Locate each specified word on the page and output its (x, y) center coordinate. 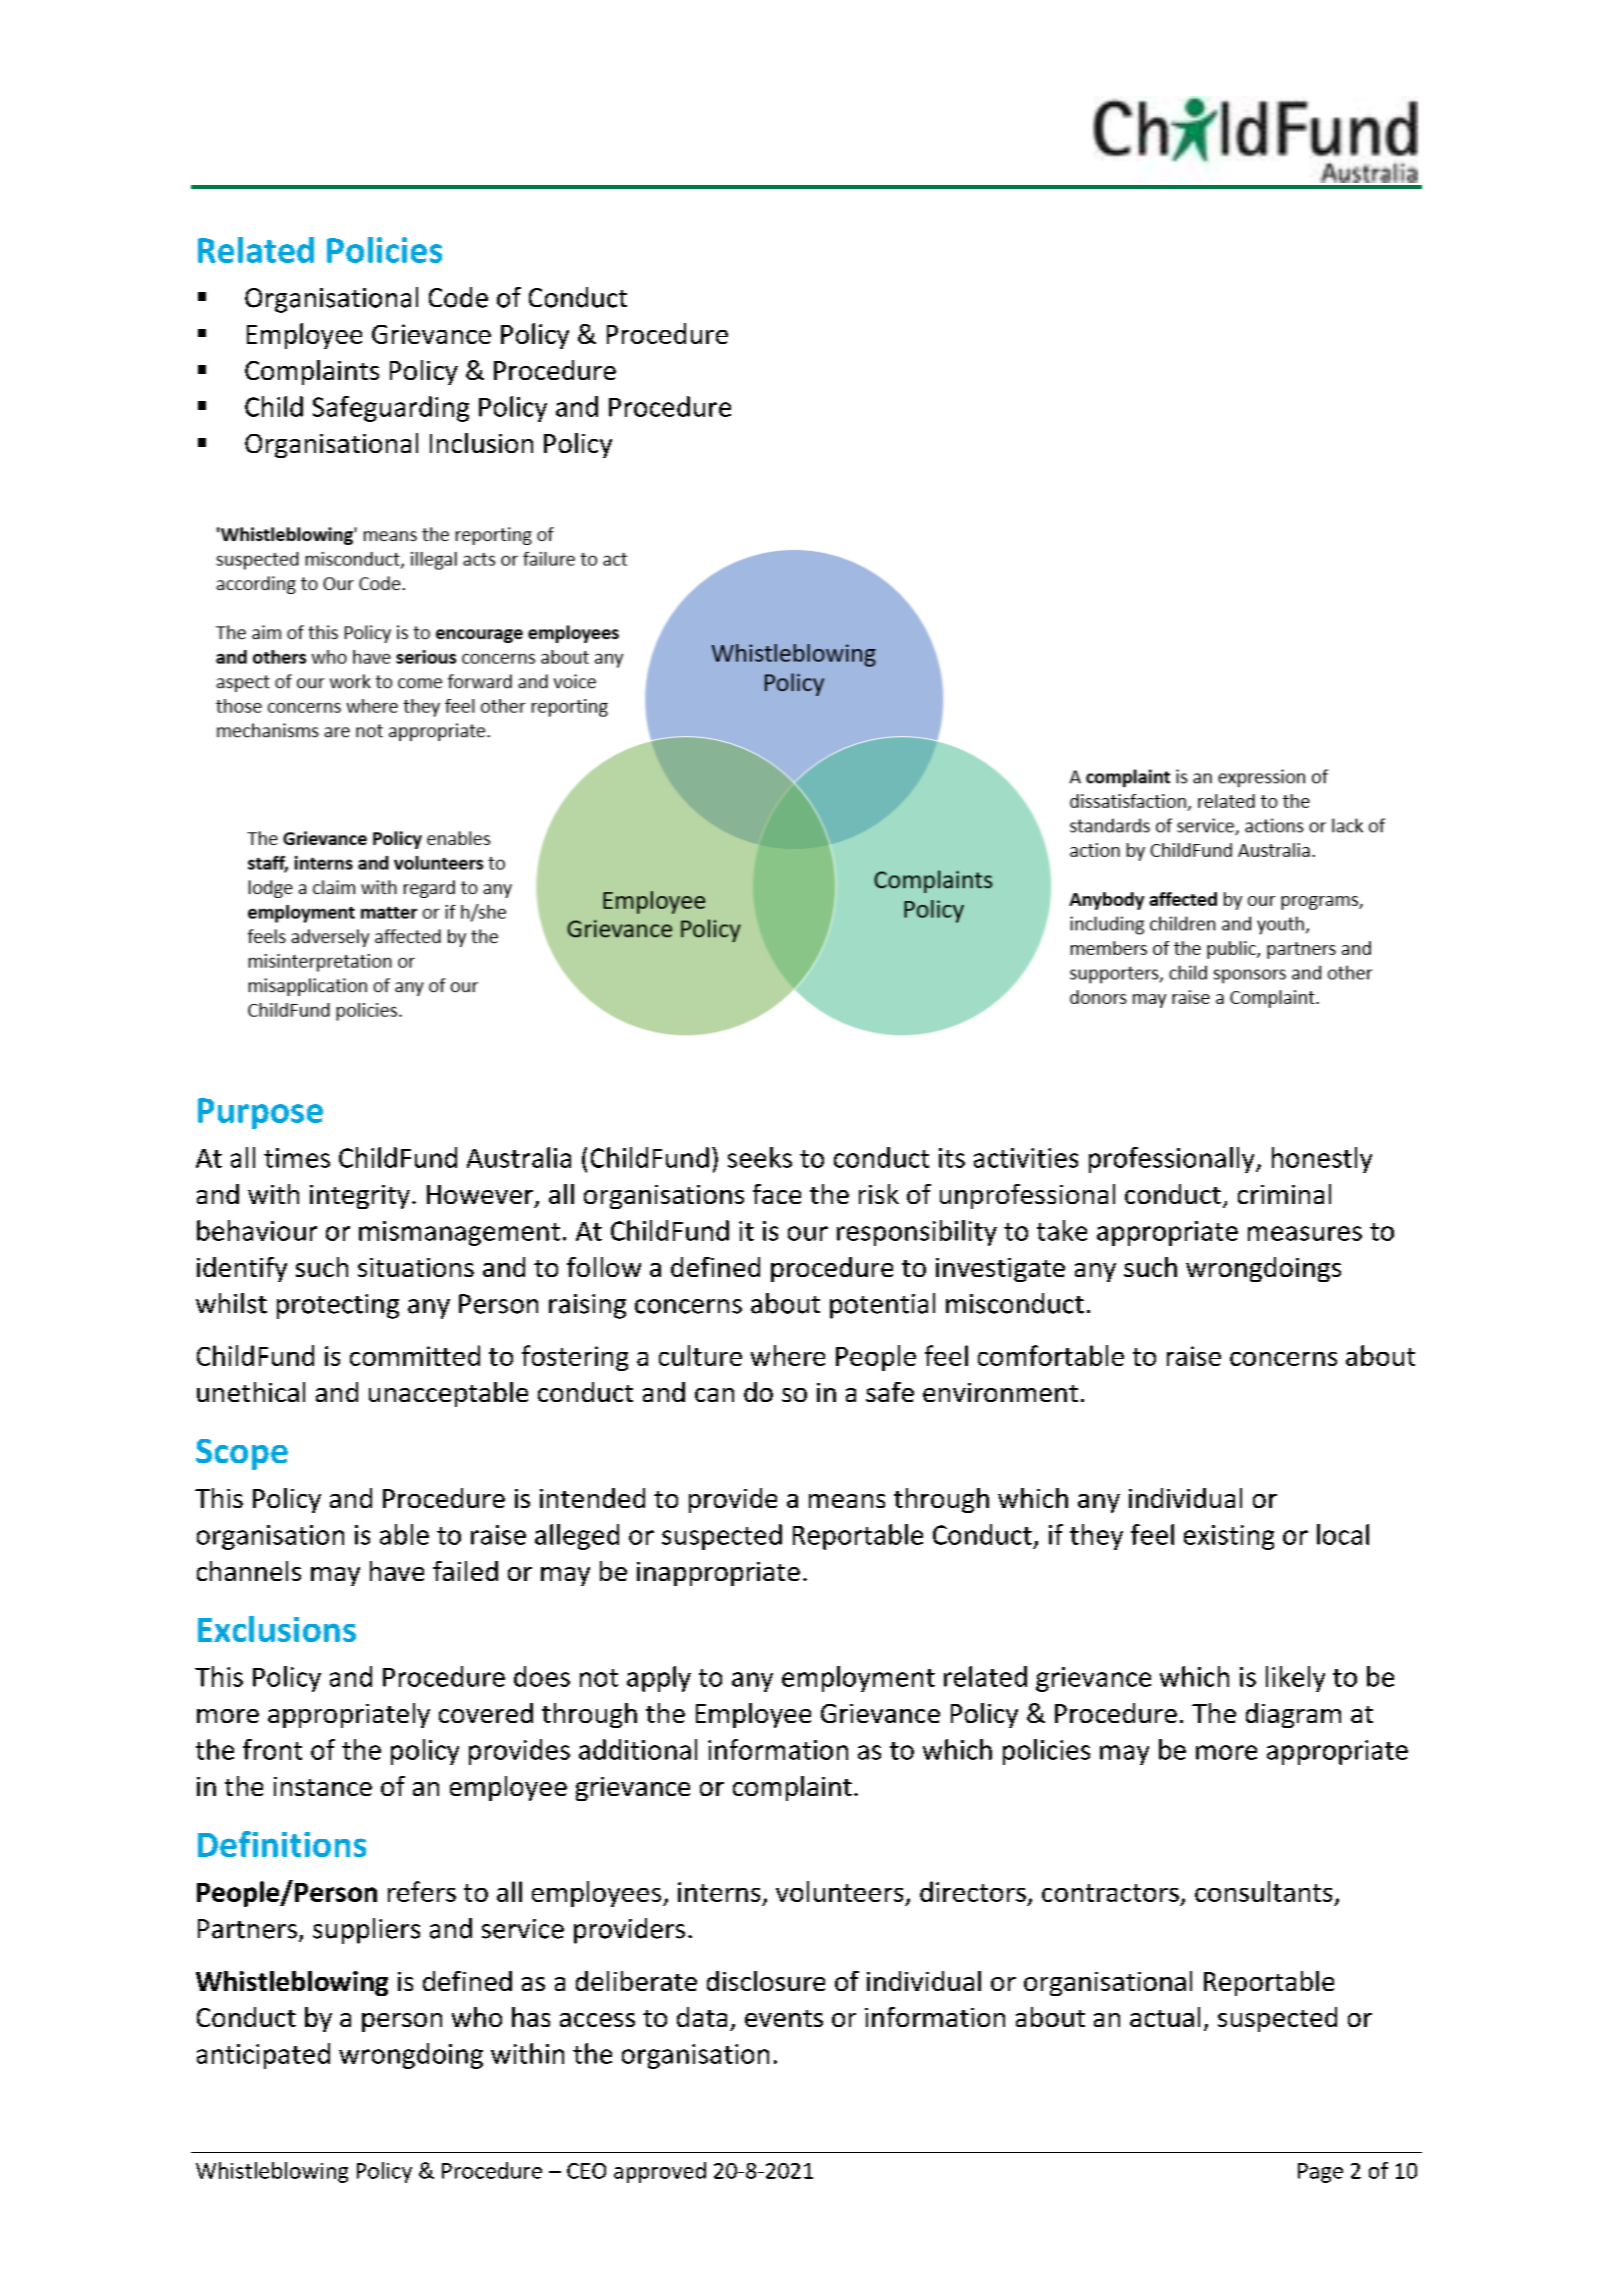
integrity (360, 1197)
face (777, 1194)
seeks (760, 1157)
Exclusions (277, 1629)
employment (858, 1679)
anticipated (263, 2056)
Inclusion (481, 443)
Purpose (260, 1113)
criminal (1284, 1194)
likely (1295, 1679)
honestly (1322, 1160)
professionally (1173, 1160)
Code (458, 297)
